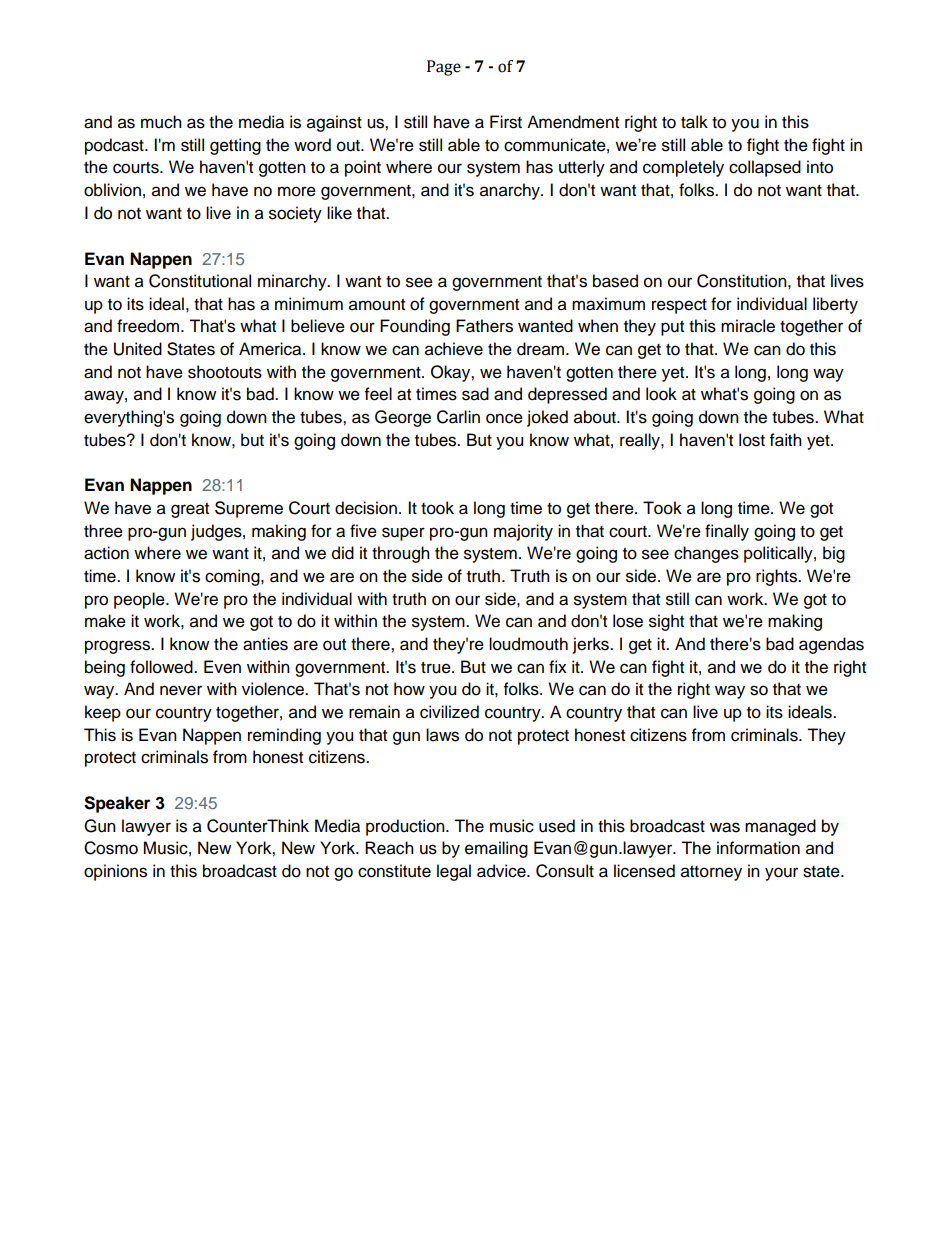 This page has width=952, height=1233. Describe the element at coordinates (190, 510) in the page. I see `great` at that location.
